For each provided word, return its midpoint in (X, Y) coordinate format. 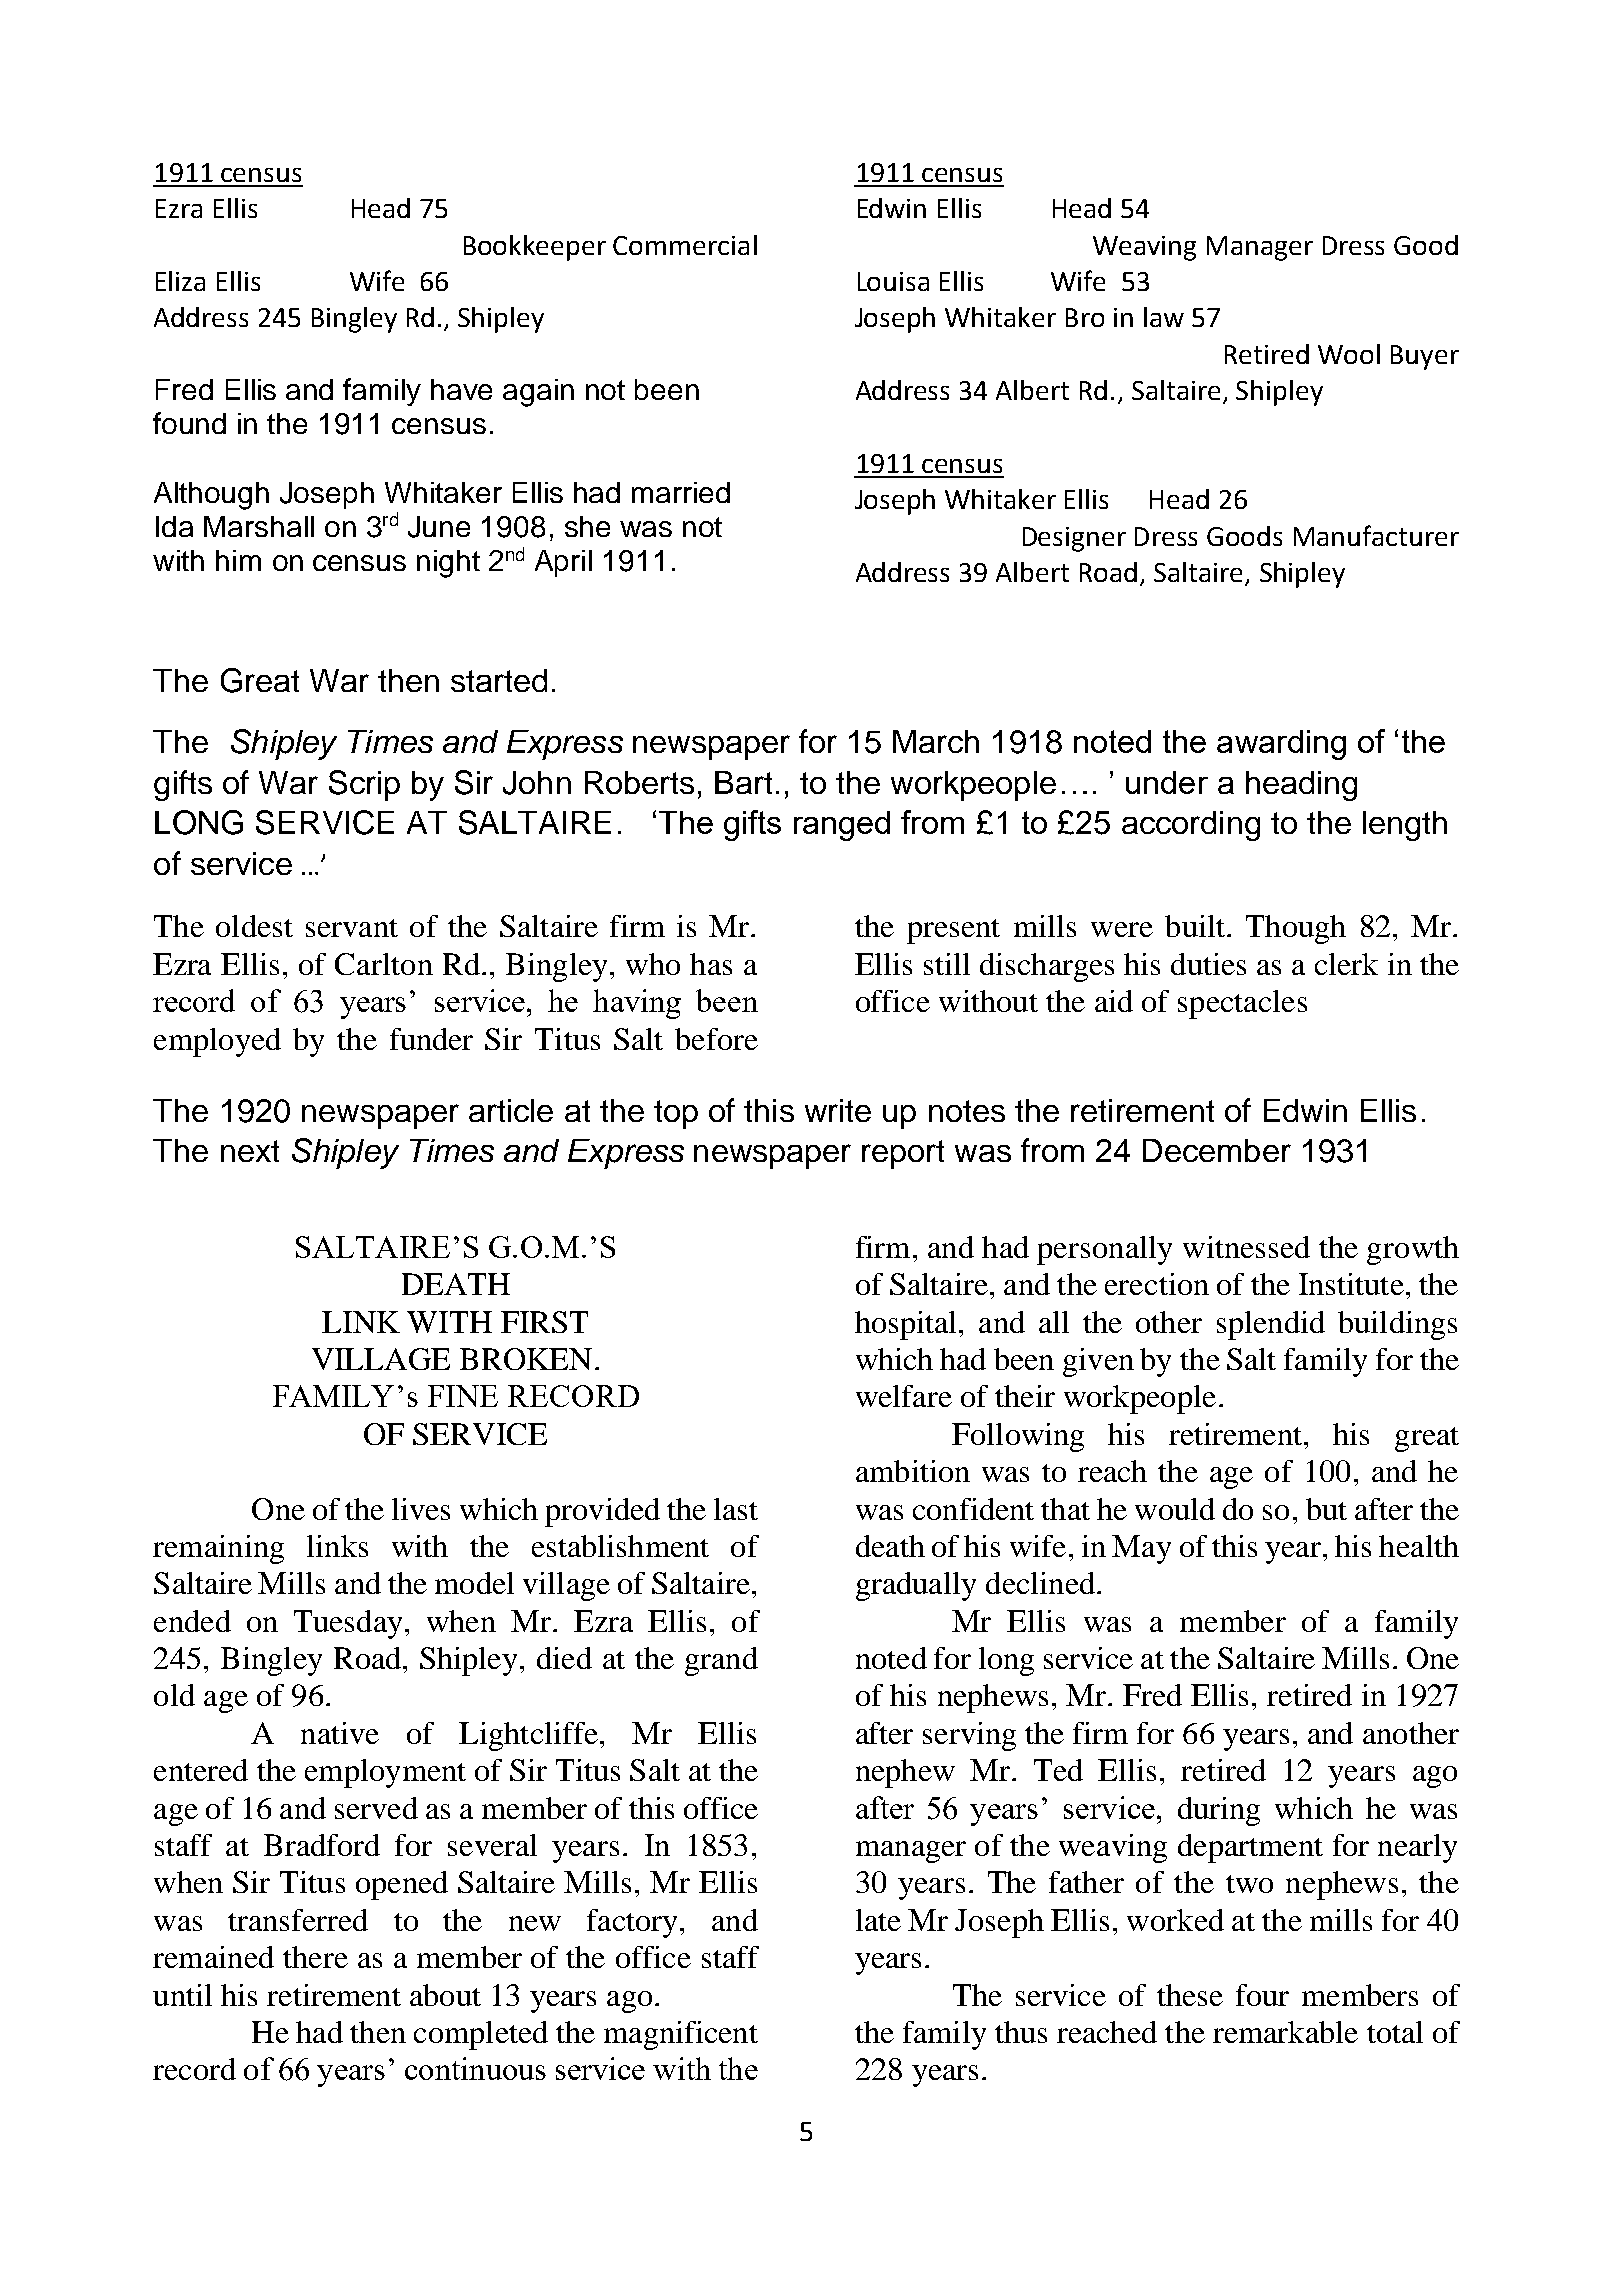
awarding (1281, 745)
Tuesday (348, 1624)
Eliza (180, 281)
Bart (743, 782)
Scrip (364, 785)
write (838, 1110)
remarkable (1285, 2032)
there (315, 1957)
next (250, 1151)
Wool (1349, 354)
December (1217, 1150)
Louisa (893, 281)
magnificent (681, 2035)
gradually (916, 1586)
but (1326, 1509)
